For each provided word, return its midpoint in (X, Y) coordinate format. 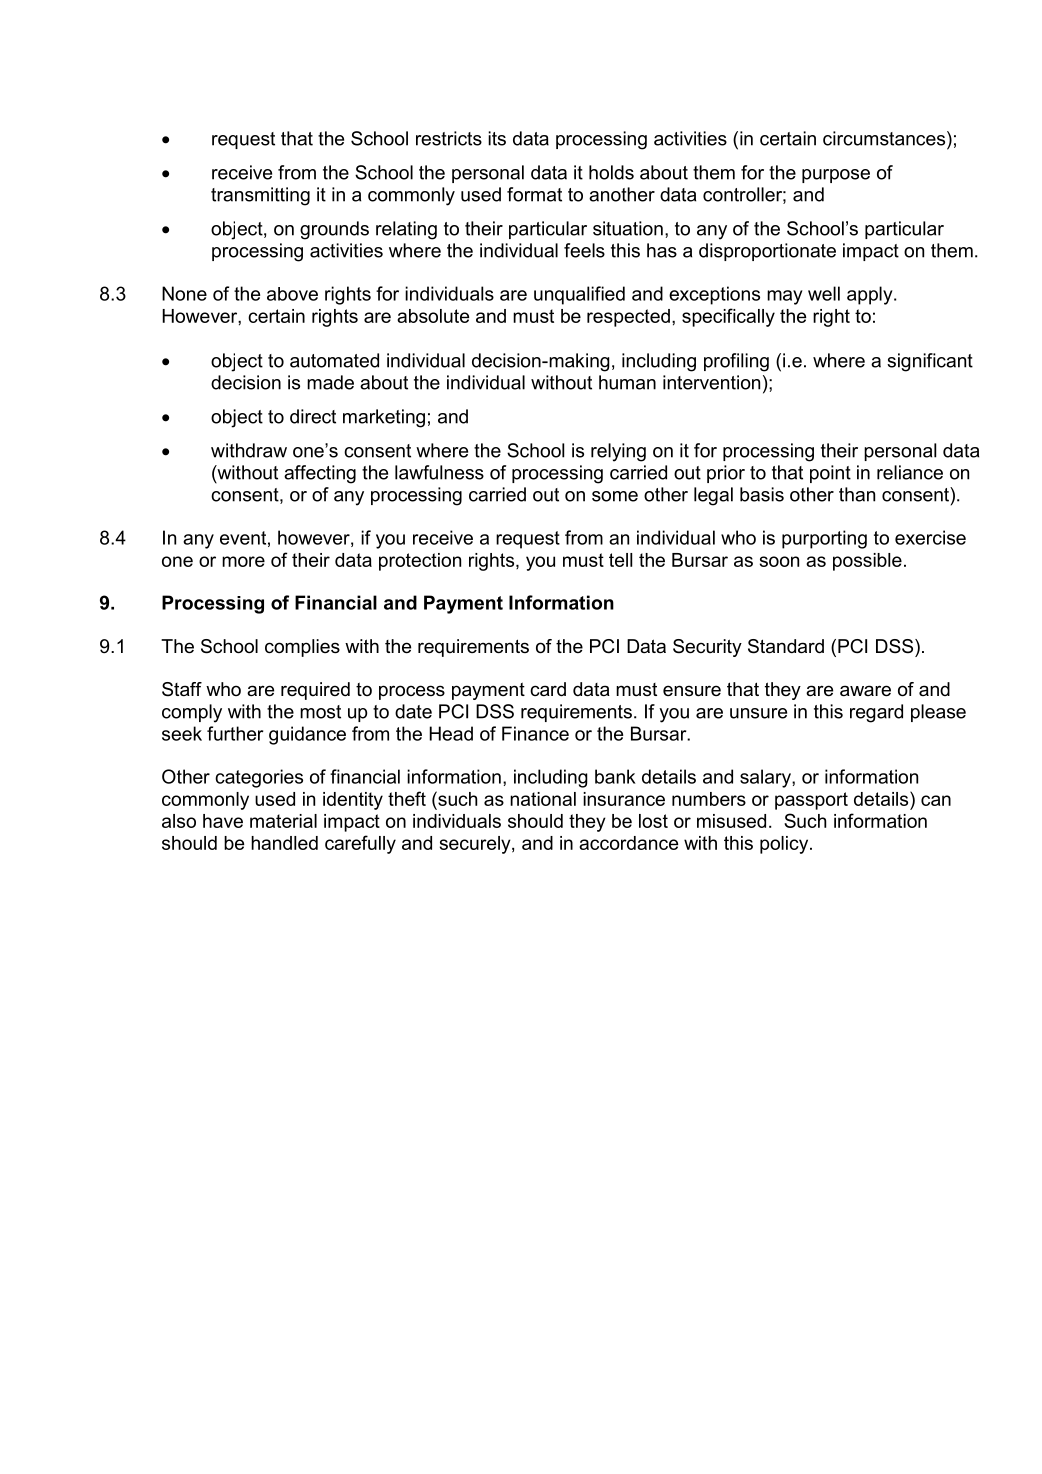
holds (611, 172)
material (283, 821)
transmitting (260, 196)
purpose (836, 176)
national (543, 799)
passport (811, 801)
